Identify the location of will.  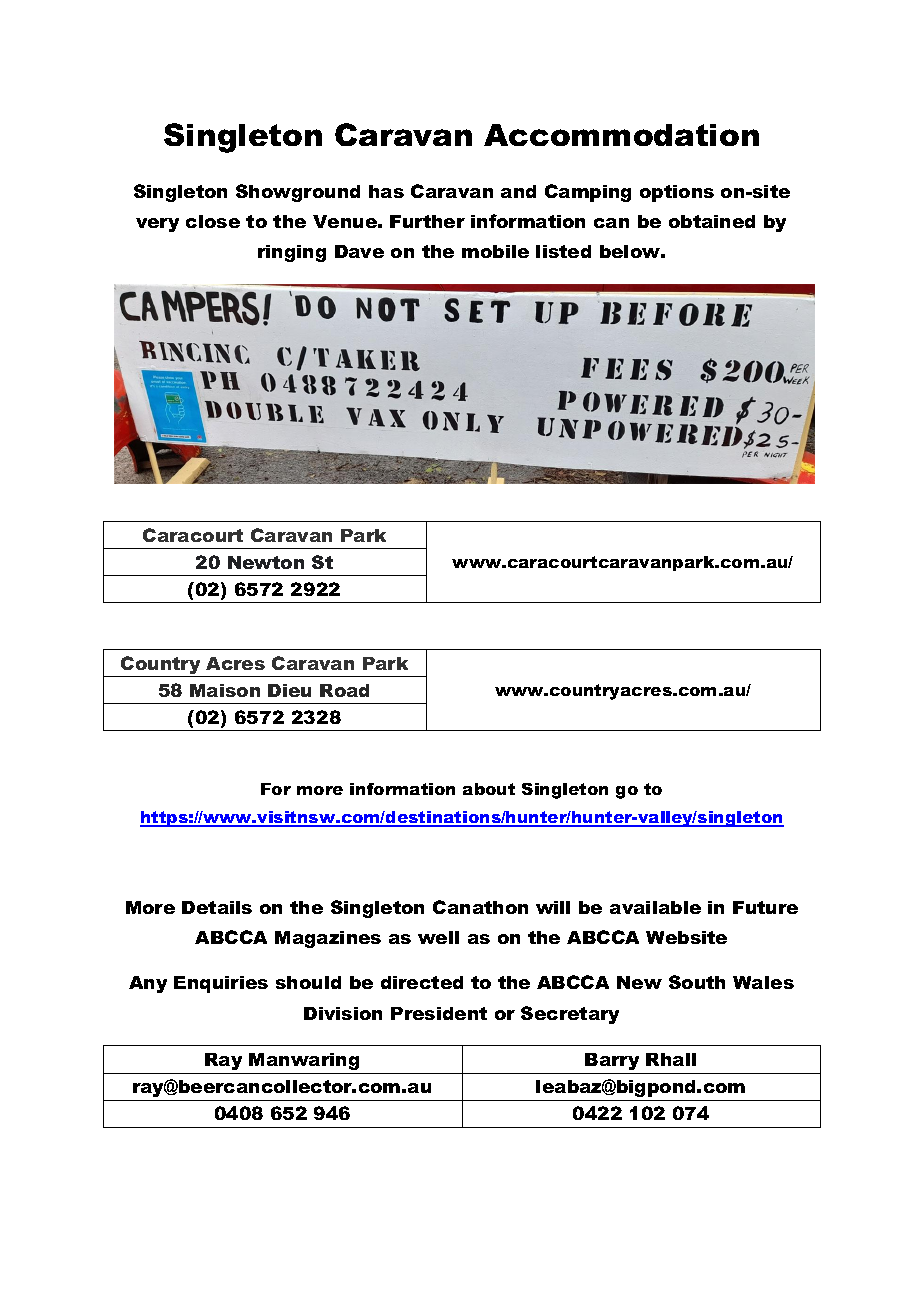
(553, 907).
